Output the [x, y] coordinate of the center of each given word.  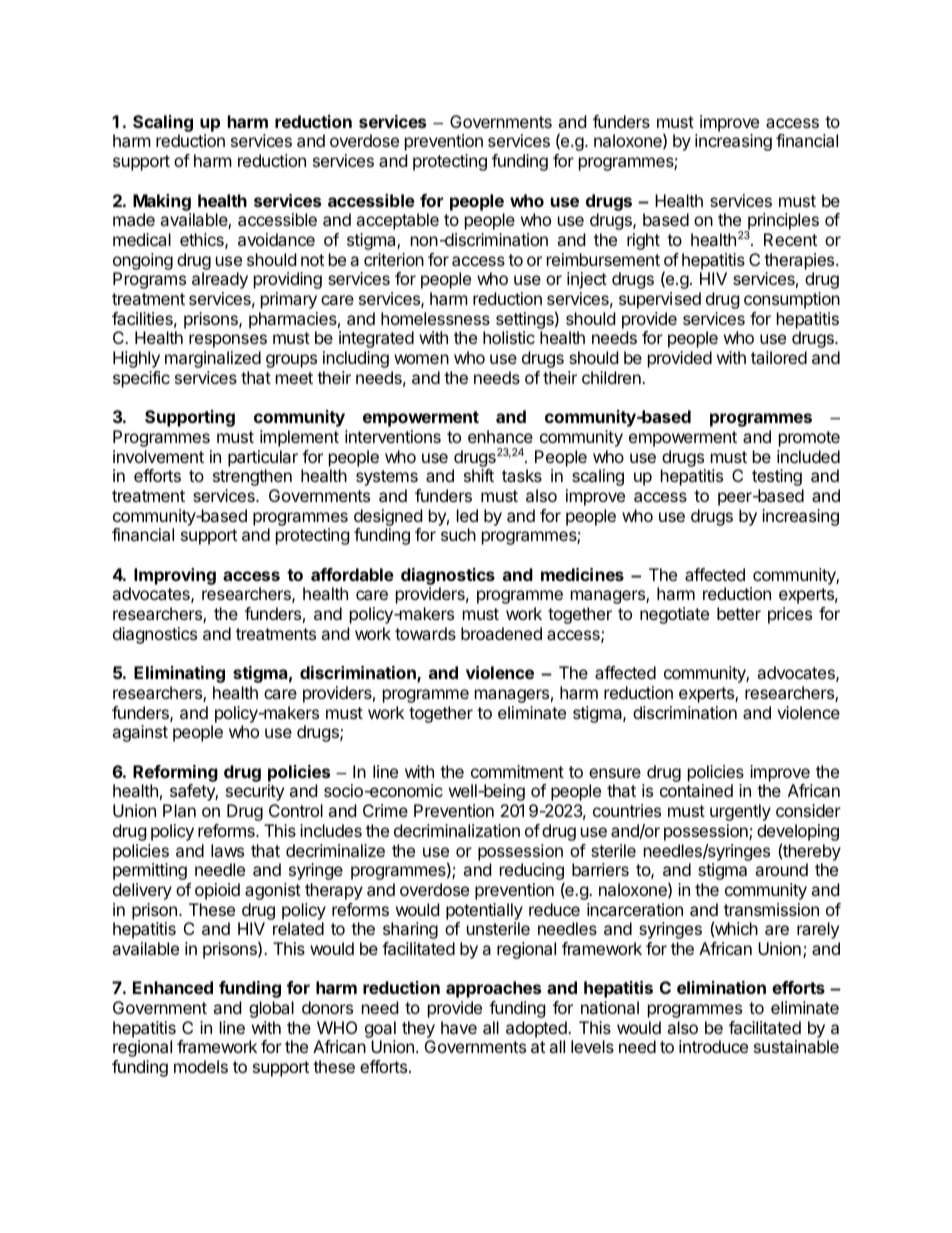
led [467, 515]
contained [696, 790]
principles [782, 223]
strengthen [252, 477]
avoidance [276, 239]
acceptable [397, 221]
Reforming [175, 773]
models [201, 1066]
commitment [517, 771]
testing [777, 477]
